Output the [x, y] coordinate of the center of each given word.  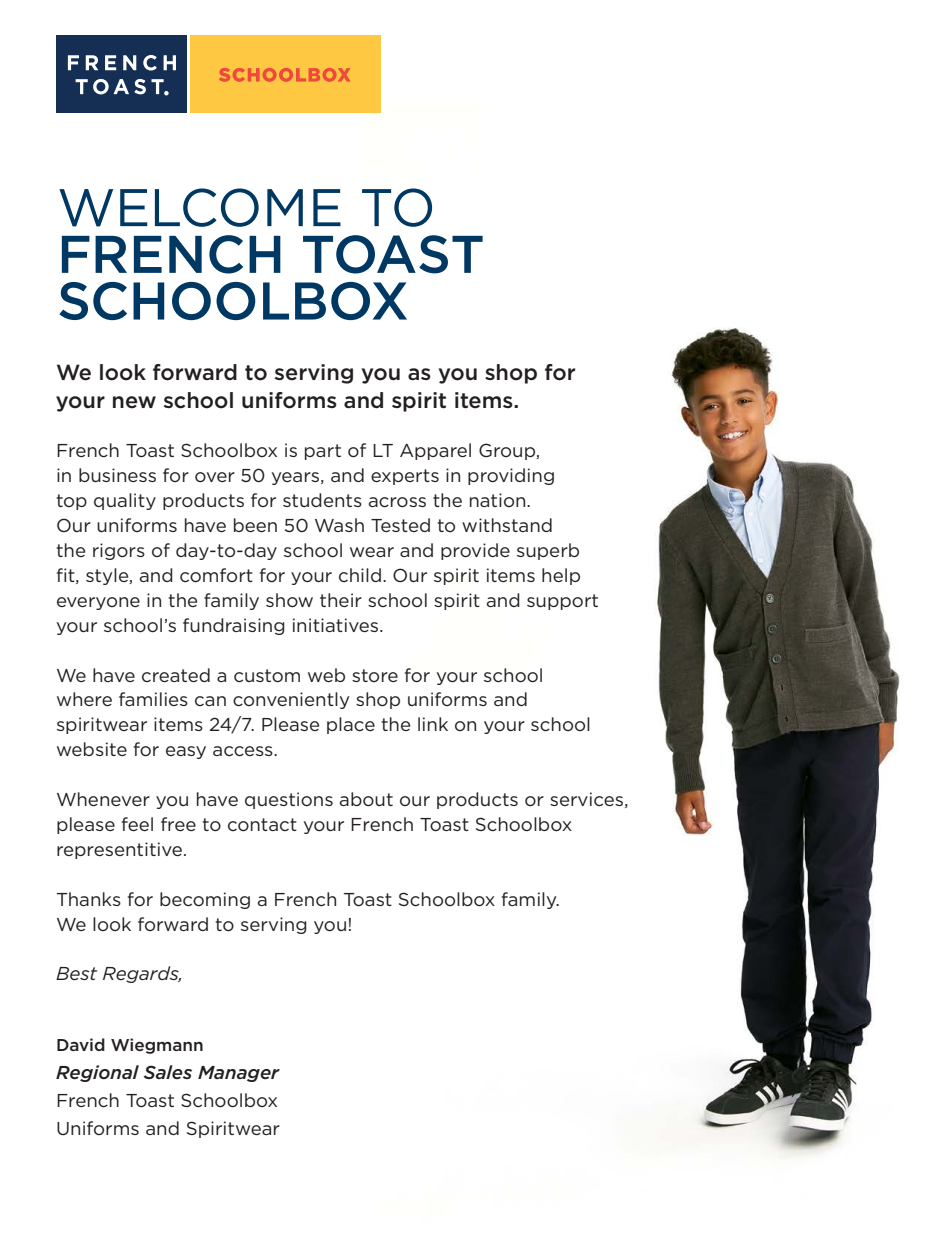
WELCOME [200, 207]
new [134, 402]
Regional [97, 1073]
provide [475, 551]
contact [262, 824]
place [351, 725]
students [322, 500]
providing [511, 476]
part [323, 452]
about [366, 799]
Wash [339, 525]
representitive [121, 850]
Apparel [435, 451]
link [433, 724]
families [153, 699]
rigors [119, 551]
